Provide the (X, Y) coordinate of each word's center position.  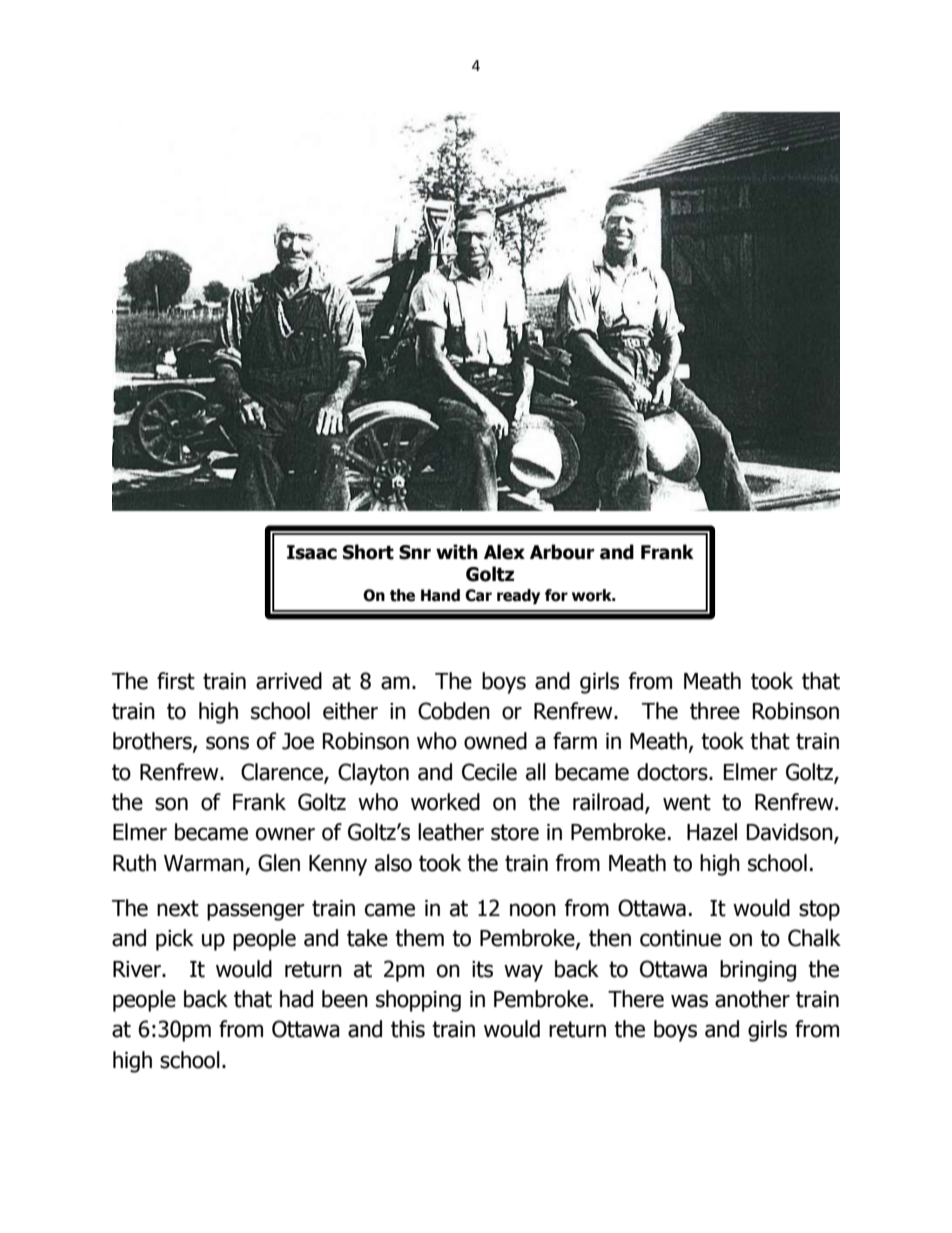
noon (533, 910)
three (715, 711)
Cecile (489, 772)
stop (819, 910)
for (556, 595)
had (296, 999)
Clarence (283, 772)
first (176, 681)
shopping (418, 1001)
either (350, 711)
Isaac (312, 552)
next (178, 908)
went (687, 802)
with (457, 552)
